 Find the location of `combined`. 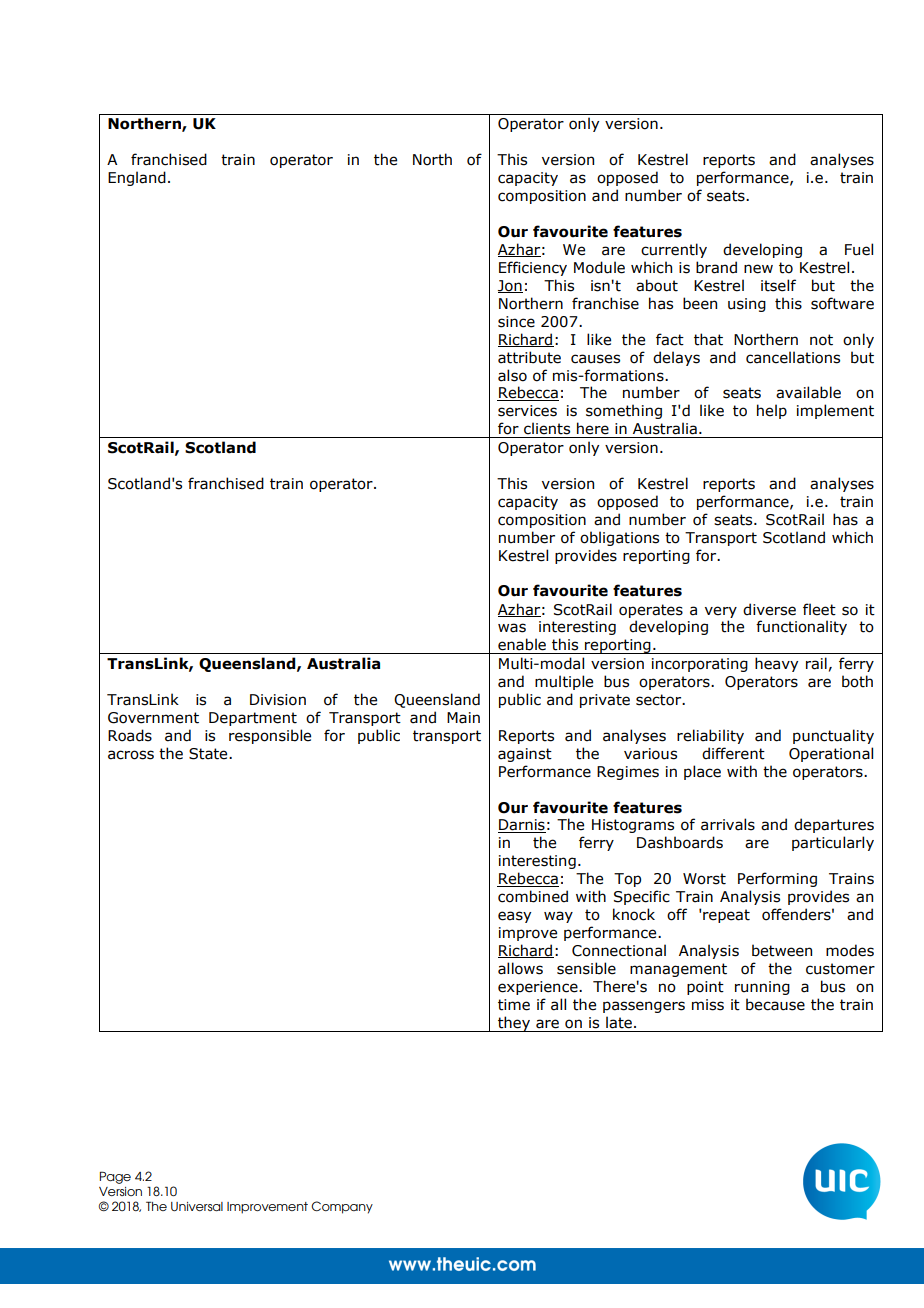

combined is located at coordinates (533, 896).
